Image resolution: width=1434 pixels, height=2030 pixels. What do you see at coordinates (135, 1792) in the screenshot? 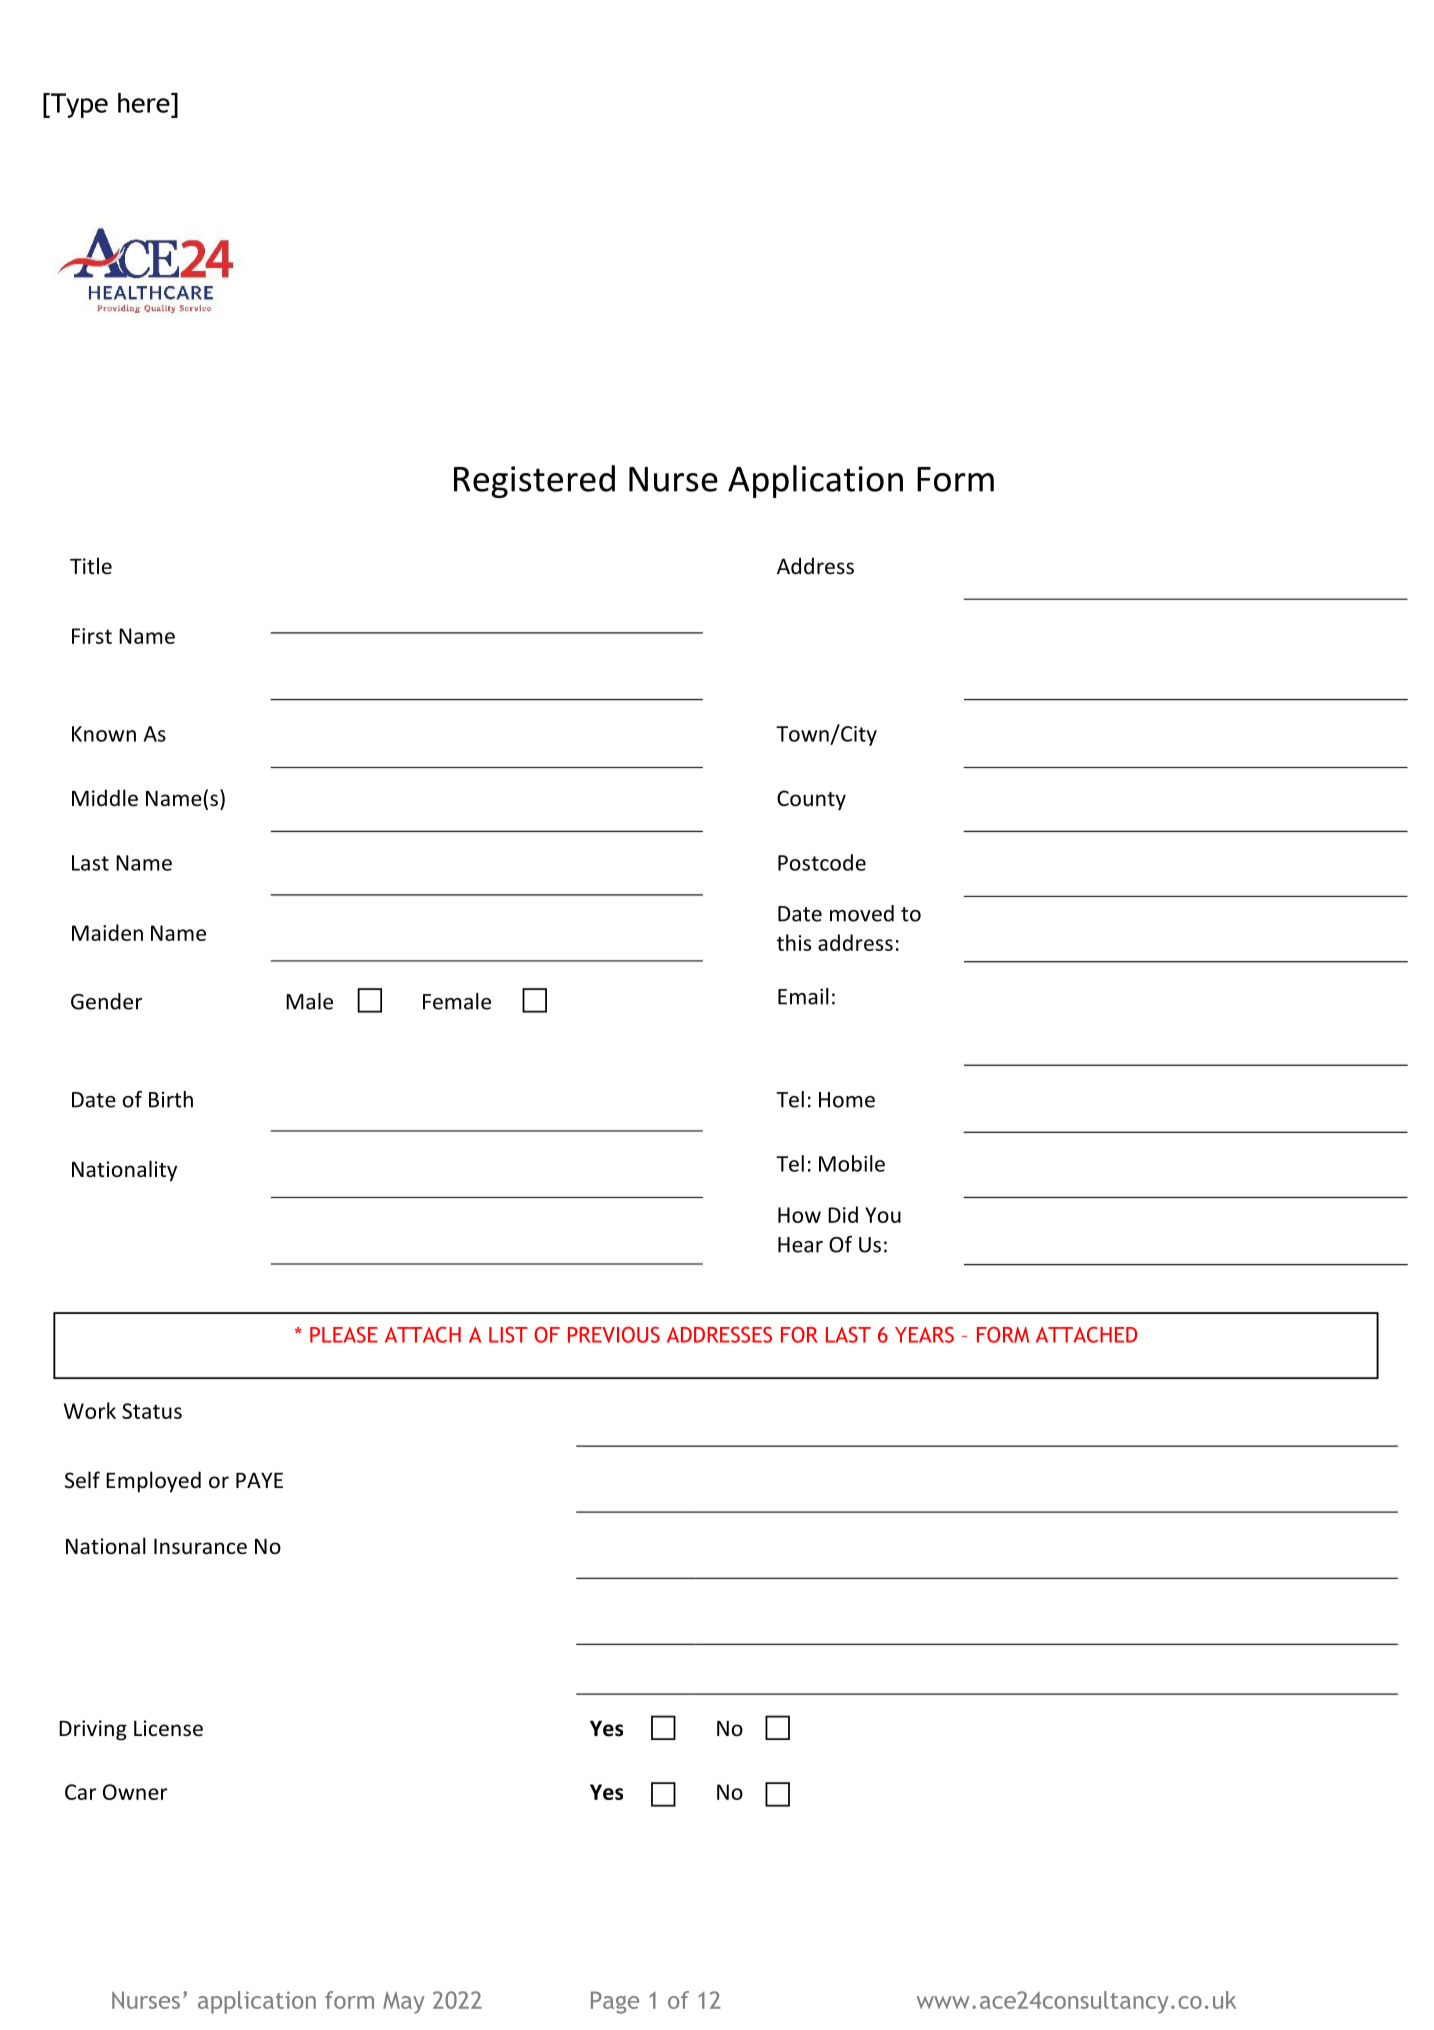
I see `Owner` at bounding box center [135, 1792].
